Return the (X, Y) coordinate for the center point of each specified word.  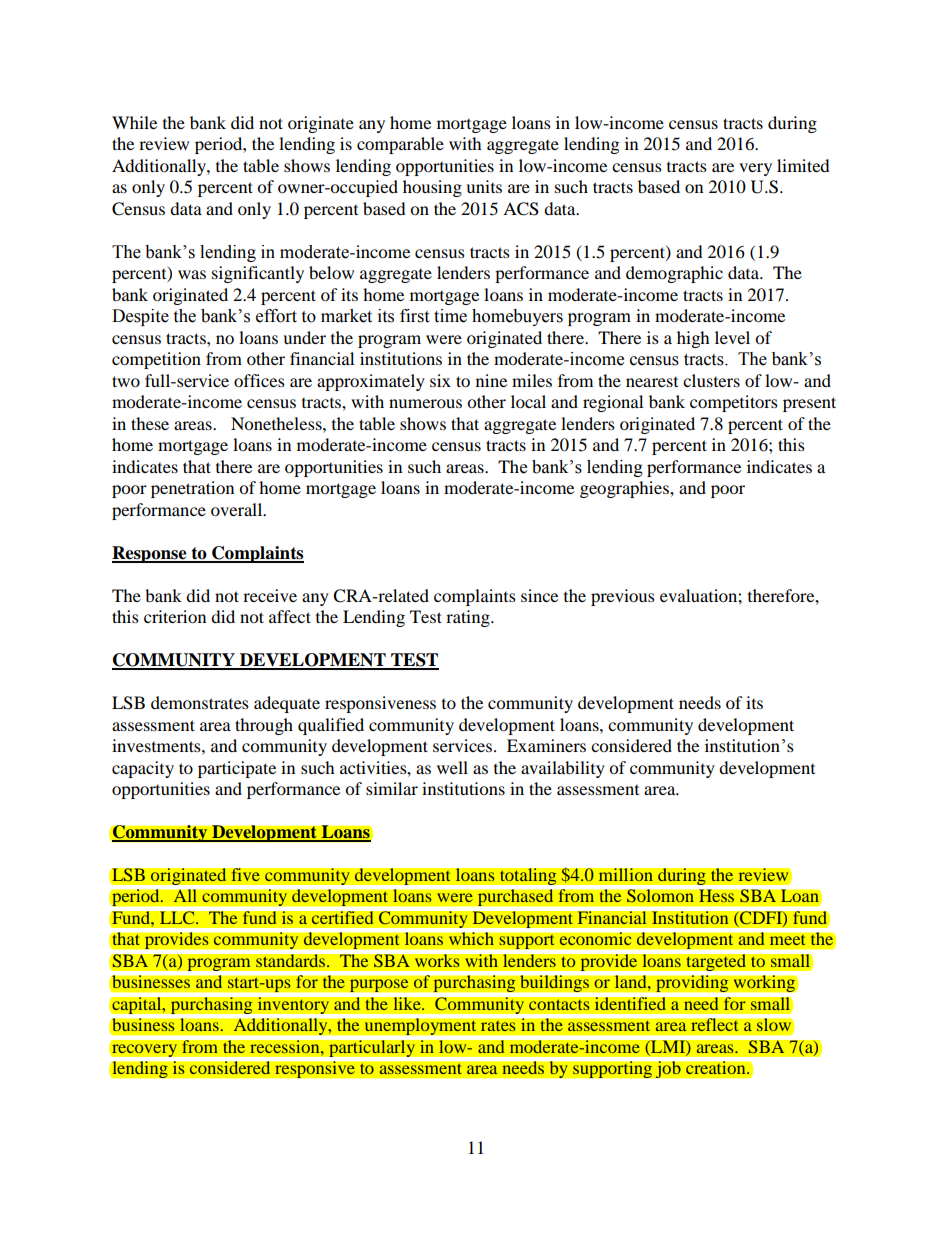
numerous (425, 403)
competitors (734, 403)
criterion (175, 616)
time (450, 316)
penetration (192, 489)
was (192, 274)
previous (623, 597)
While (134, 122)
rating (469, 618)
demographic (674, 274)
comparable (400, 145)
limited (803, 165)
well (452, 767)
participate (237, 769)
